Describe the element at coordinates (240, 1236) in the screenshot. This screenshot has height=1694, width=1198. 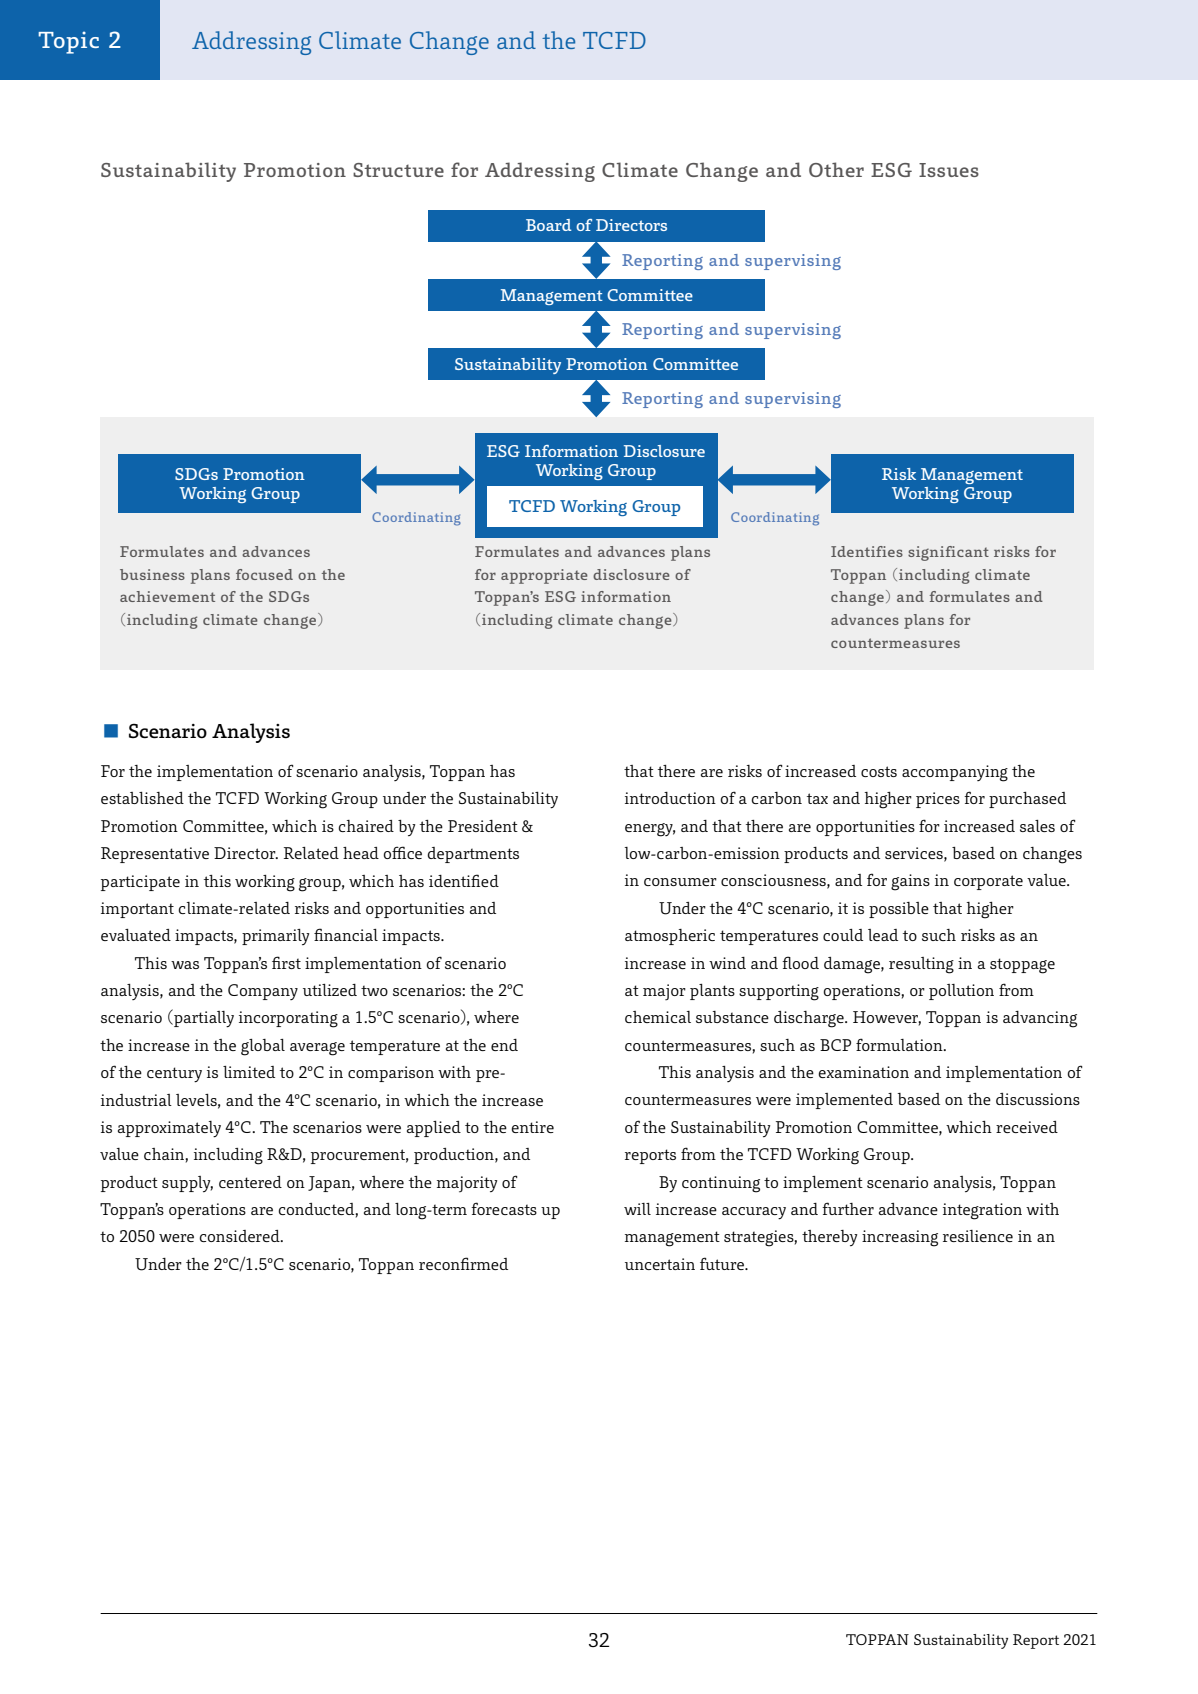
I see `considered` at that location.
